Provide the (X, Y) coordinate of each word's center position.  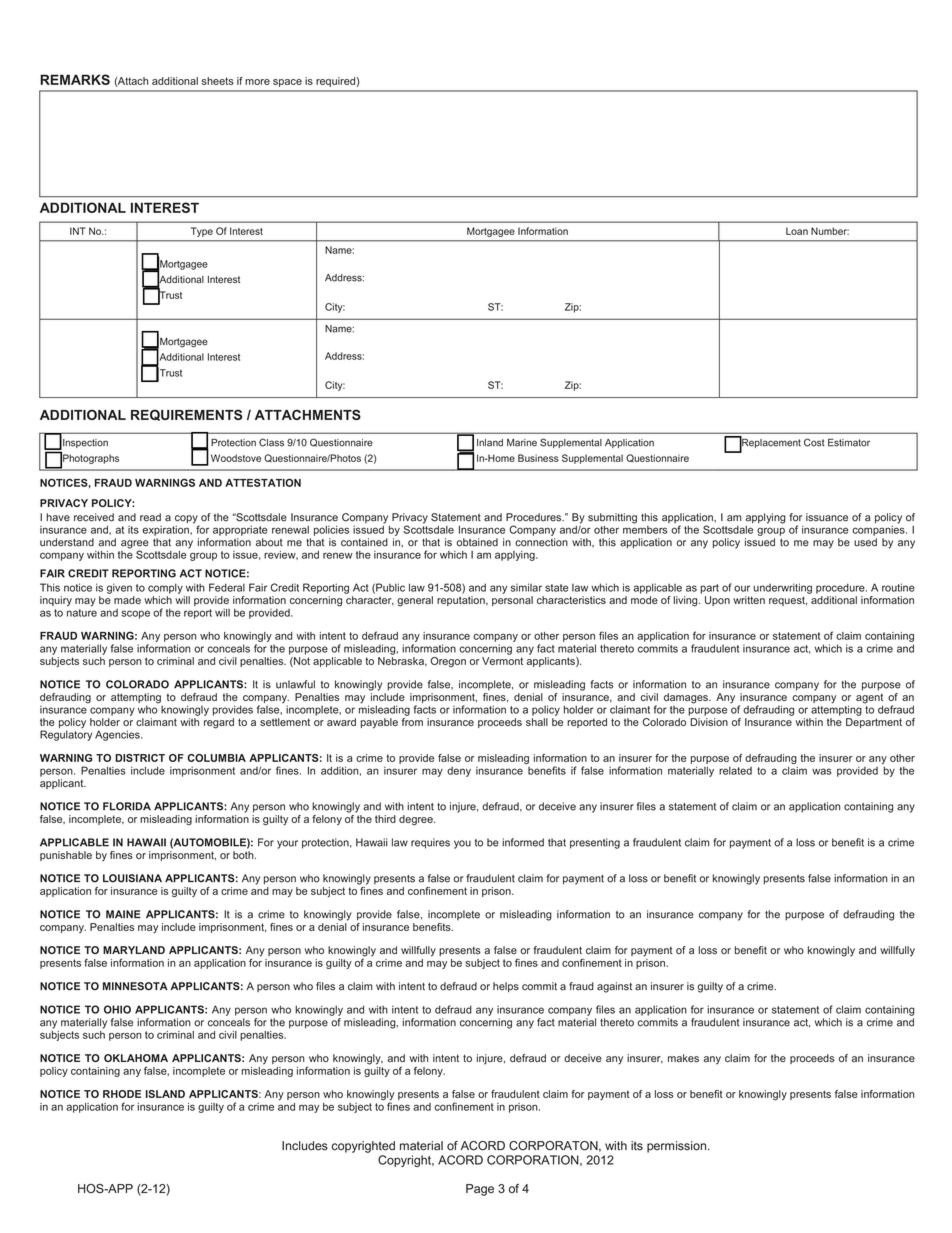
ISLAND (165, 1094)
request (788, 601)
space (287, 83)
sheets (218, 81)
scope (135, 614)
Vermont (502, 661)
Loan (797, 231)
